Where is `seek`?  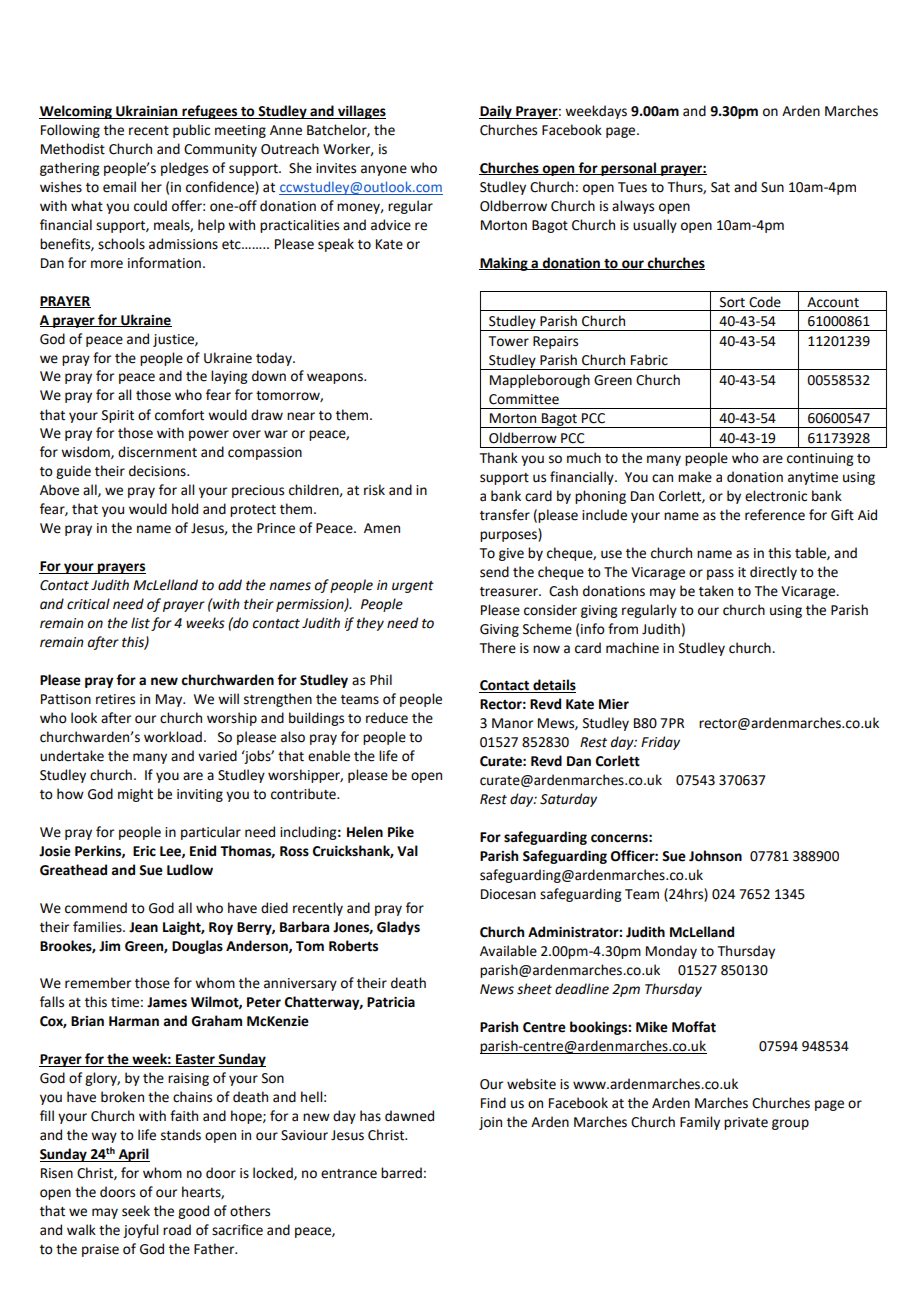
seek is located at coordinates (136, 1211).
